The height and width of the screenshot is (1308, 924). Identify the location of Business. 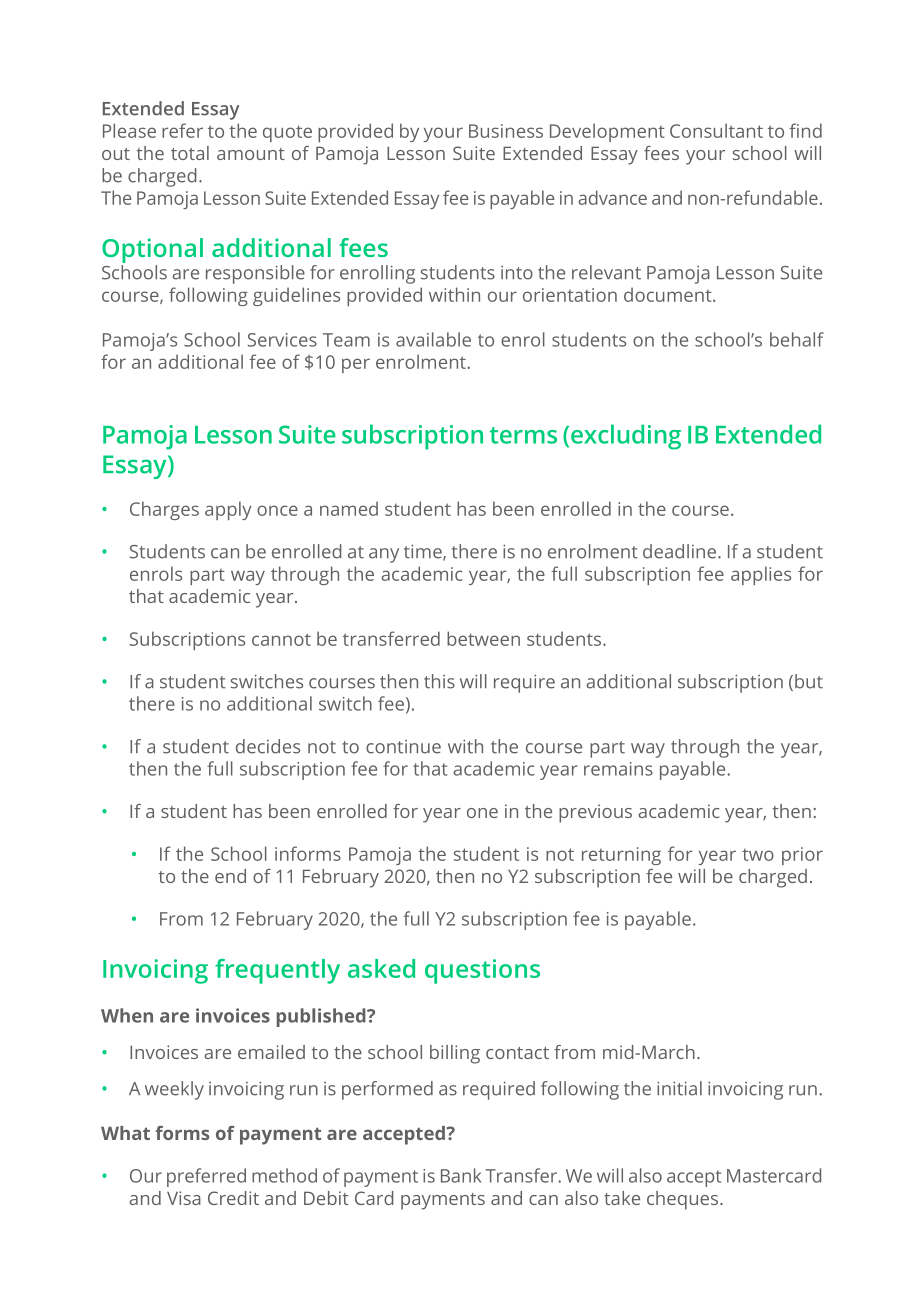
(506, 131).
